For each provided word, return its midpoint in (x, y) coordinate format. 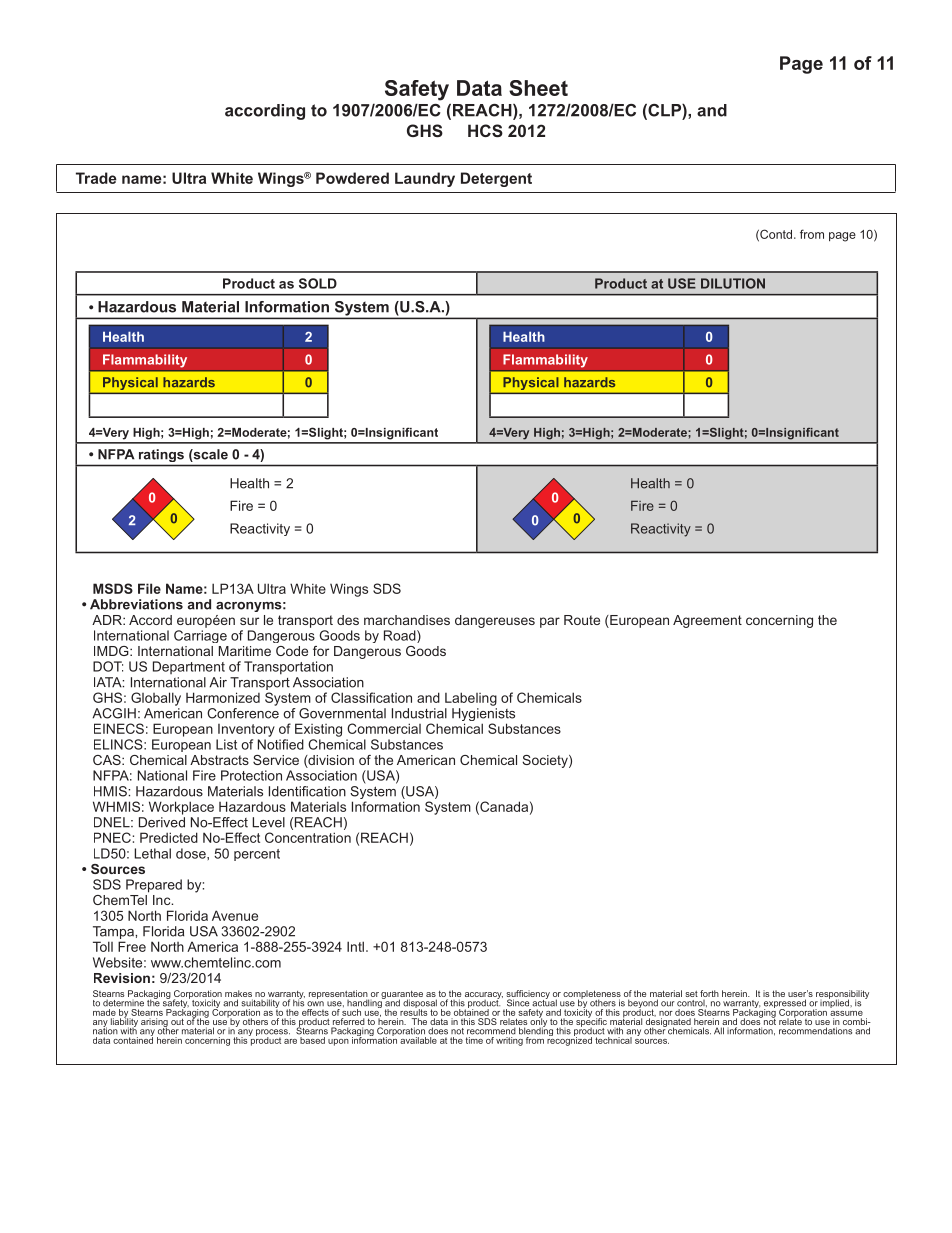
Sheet (538, 88)
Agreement (707, 621)
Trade (96, 178)
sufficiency (528, 995)
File (149, 588)
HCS (485, 130)
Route (582, 620)
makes (239, 995)
